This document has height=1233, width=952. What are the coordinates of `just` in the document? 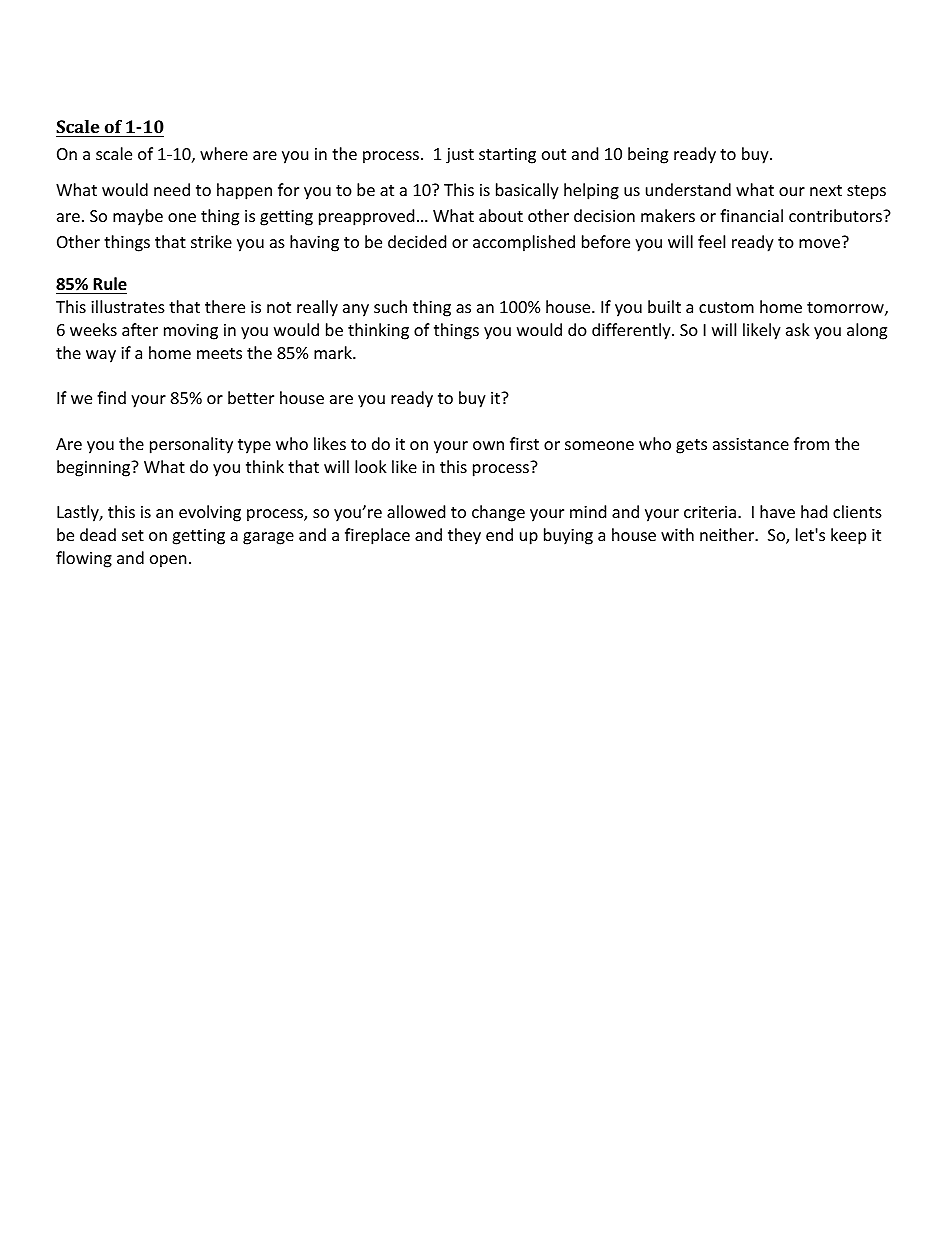 It's located at (460, 156).
